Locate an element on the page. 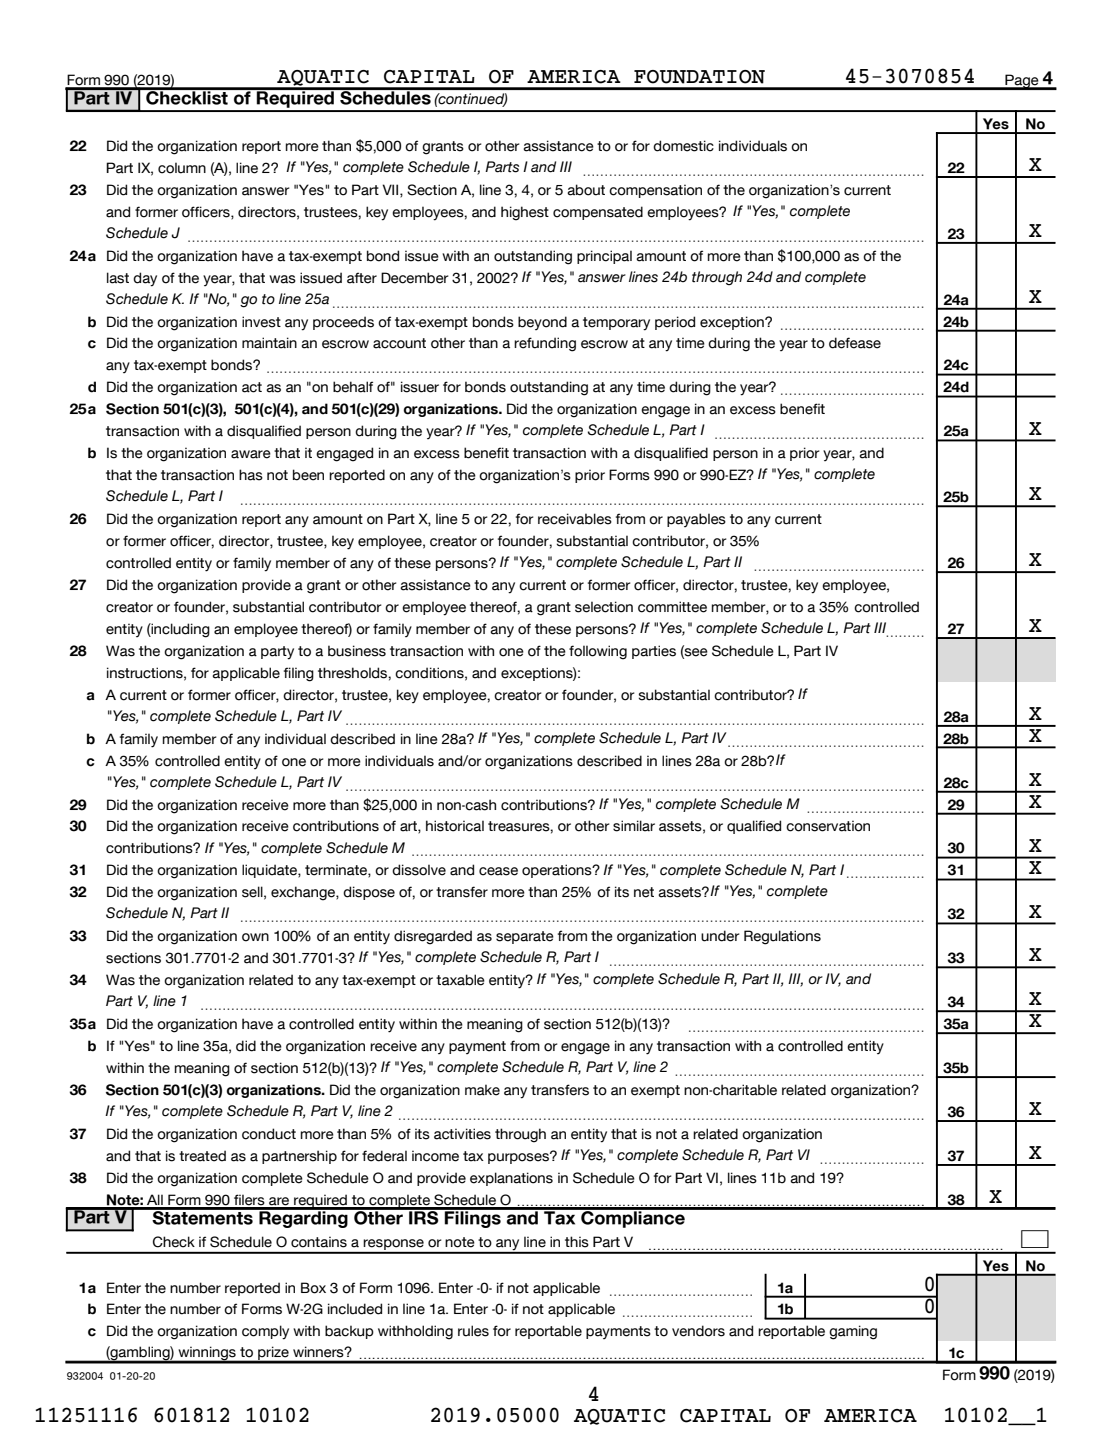 Image resolution: width=1120 pixels, height=1449 pixels. aware is located at coordinates (251, 454).
